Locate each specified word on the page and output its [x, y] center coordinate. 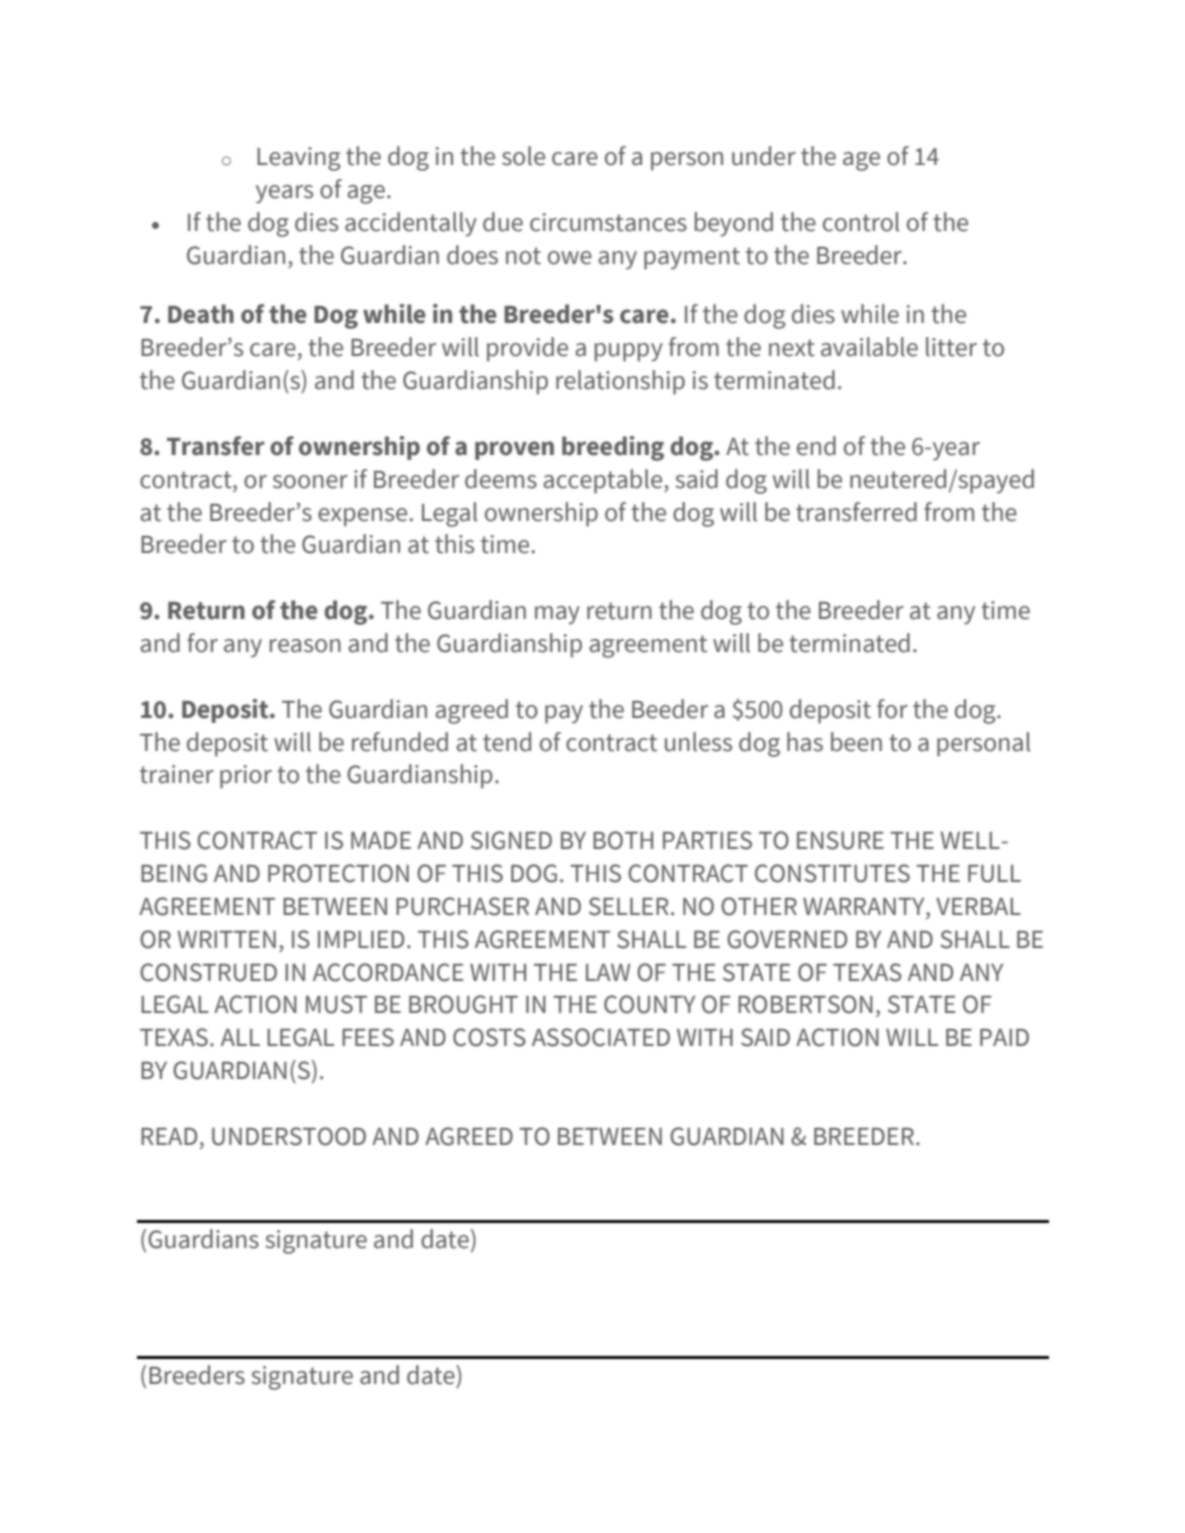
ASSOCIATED [601, 1037]
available [869, 347]
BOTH [623, 840]
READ [169, 1136]
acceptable [604, 481]
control [861, 222]
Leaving [299, 159]
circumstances [608, 222]
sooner [310, 482]
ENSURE [840, 840]
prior [246, 777]
